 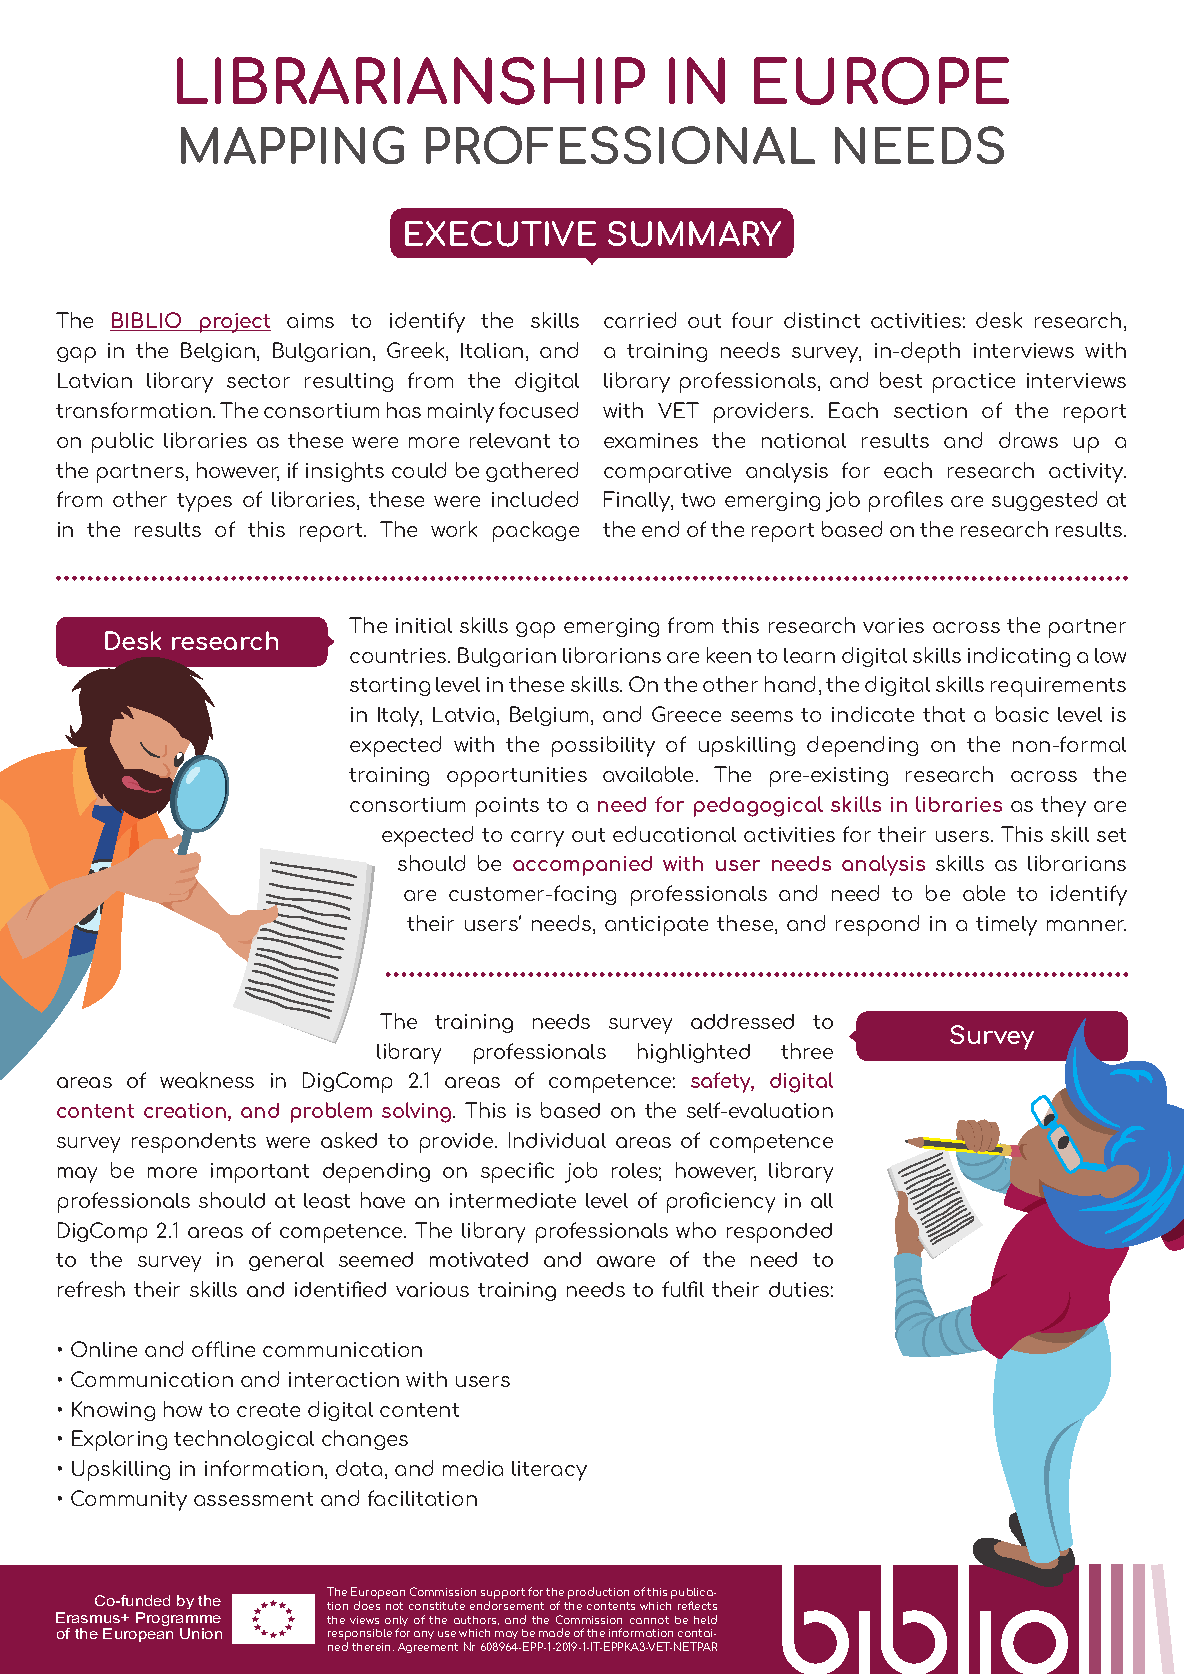 What do you see at coordinates (822, 320) in the document?
I see `distinct` at bounding box center [822, 320].
